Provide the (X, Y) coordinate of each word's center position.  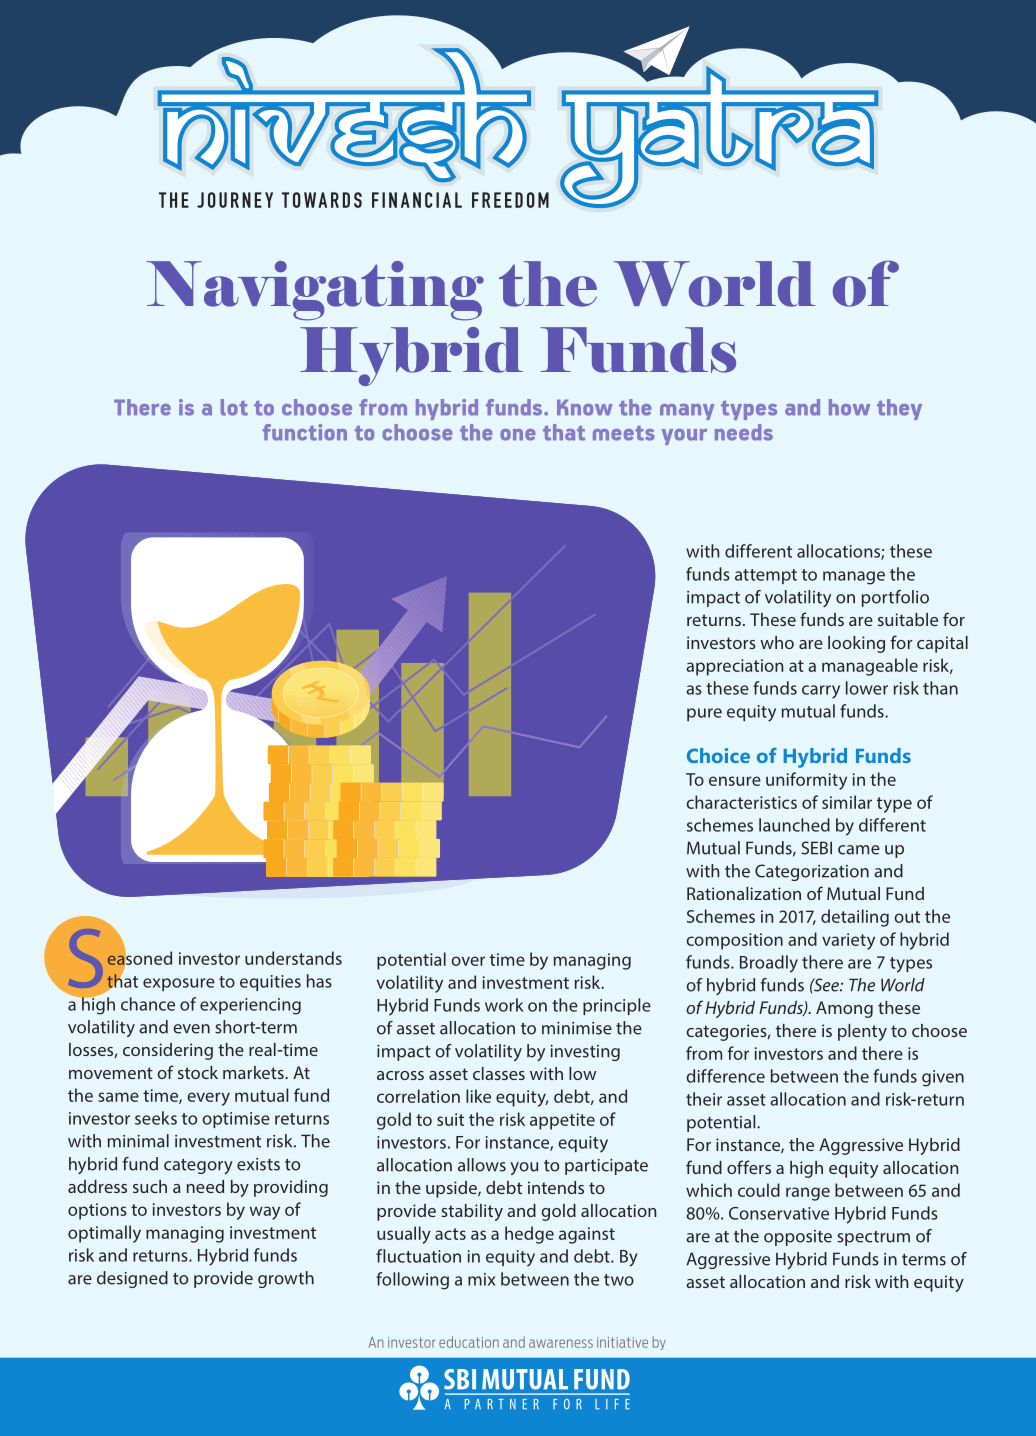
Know (585, 407)
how (849, 407)
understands (293, 958)
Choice (718, 755)
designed (132, 1279)
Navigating (315, 291)
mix (481, 1279)
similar (847, 802)
